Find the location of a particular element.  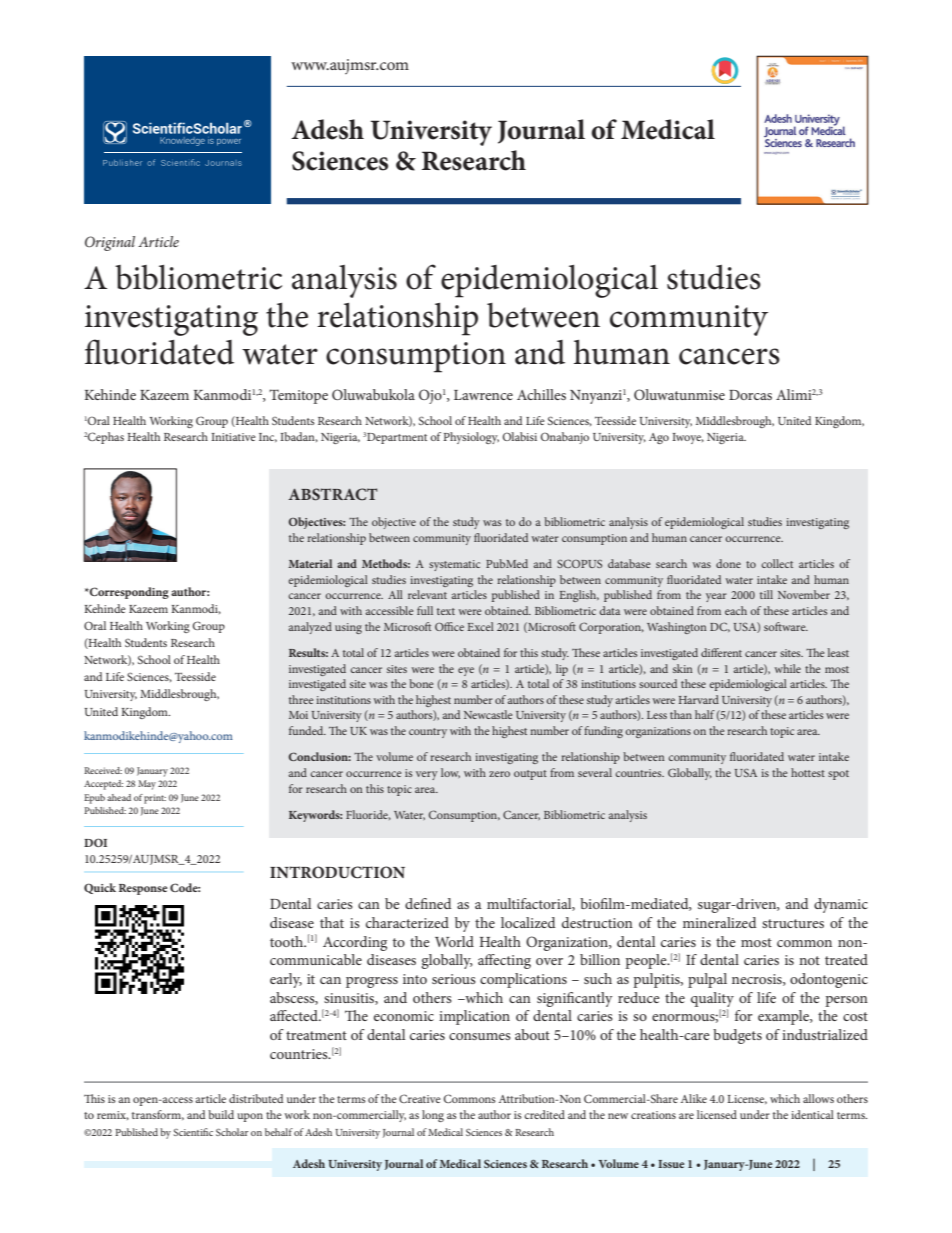

structures is located at coordinates (793, 923).
